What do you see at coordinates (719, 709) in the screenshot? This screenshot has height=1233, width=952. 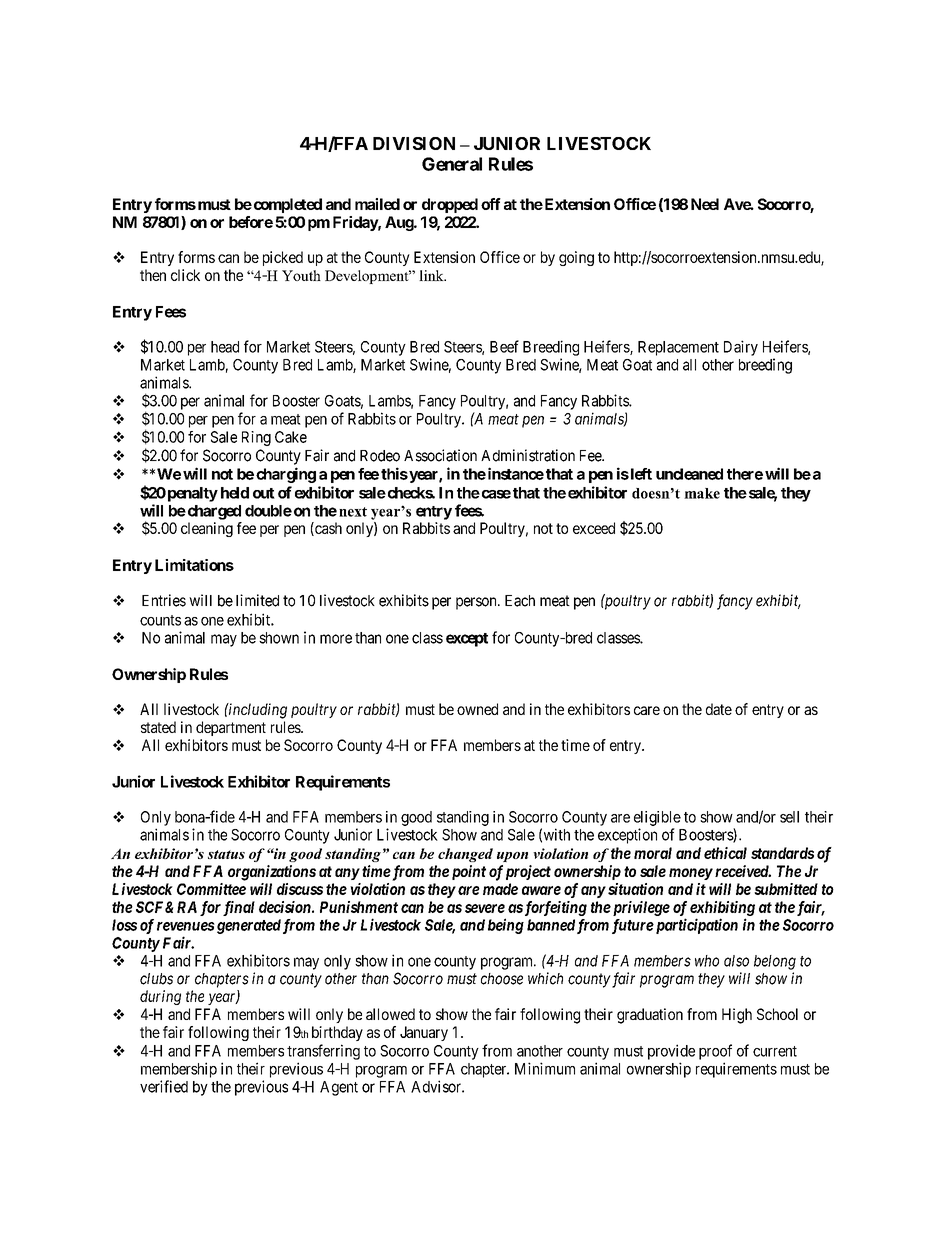 I see `date` at bounding box center [719, 709].
